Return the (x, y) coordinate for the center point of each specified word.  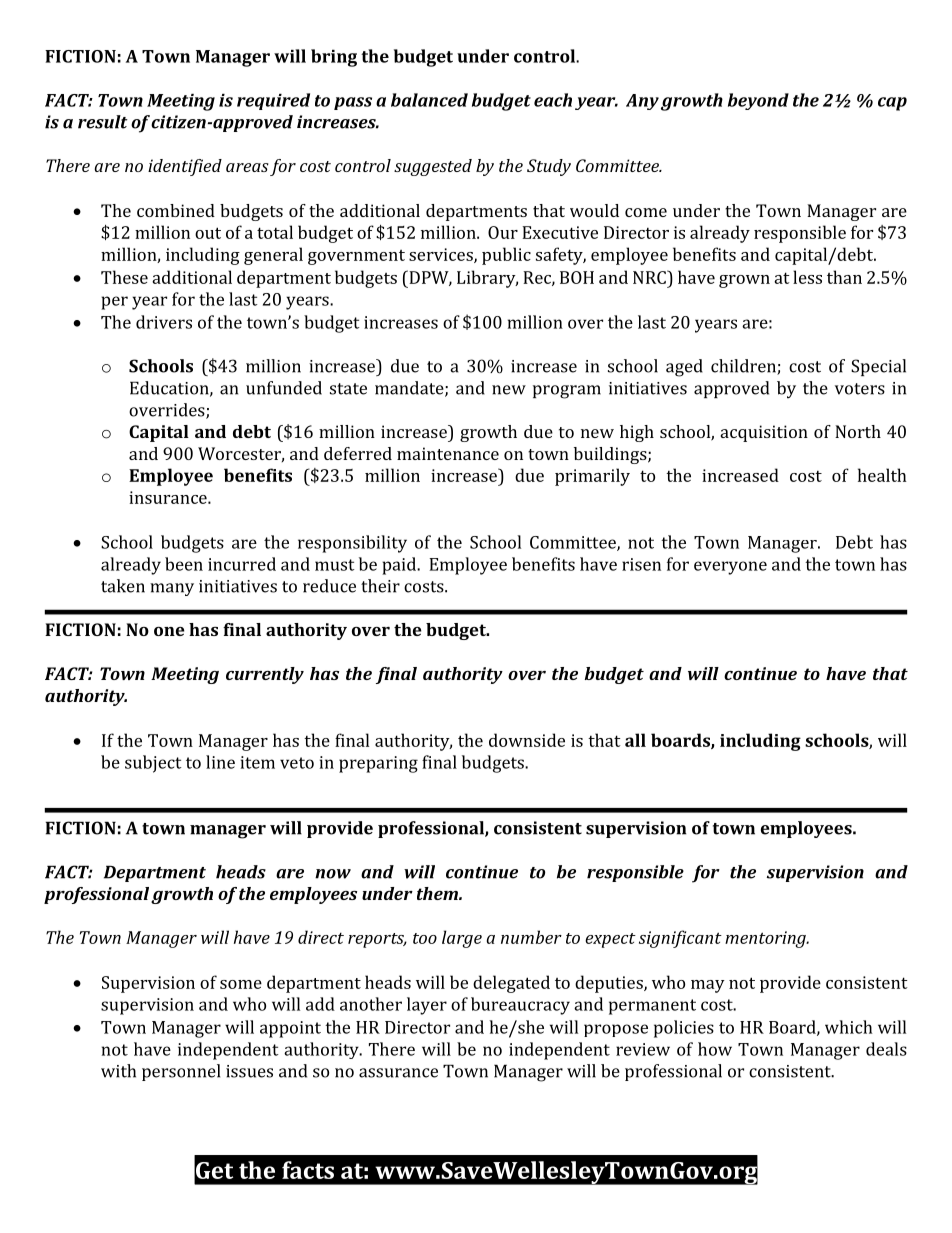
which (849, 1027)
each (553, 100)
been (184, 564)
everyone (730, 568)
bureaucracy (520, 1006)
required (273, 101)
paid (400, 566)
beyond (758, 101)
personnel (181, 1072)
